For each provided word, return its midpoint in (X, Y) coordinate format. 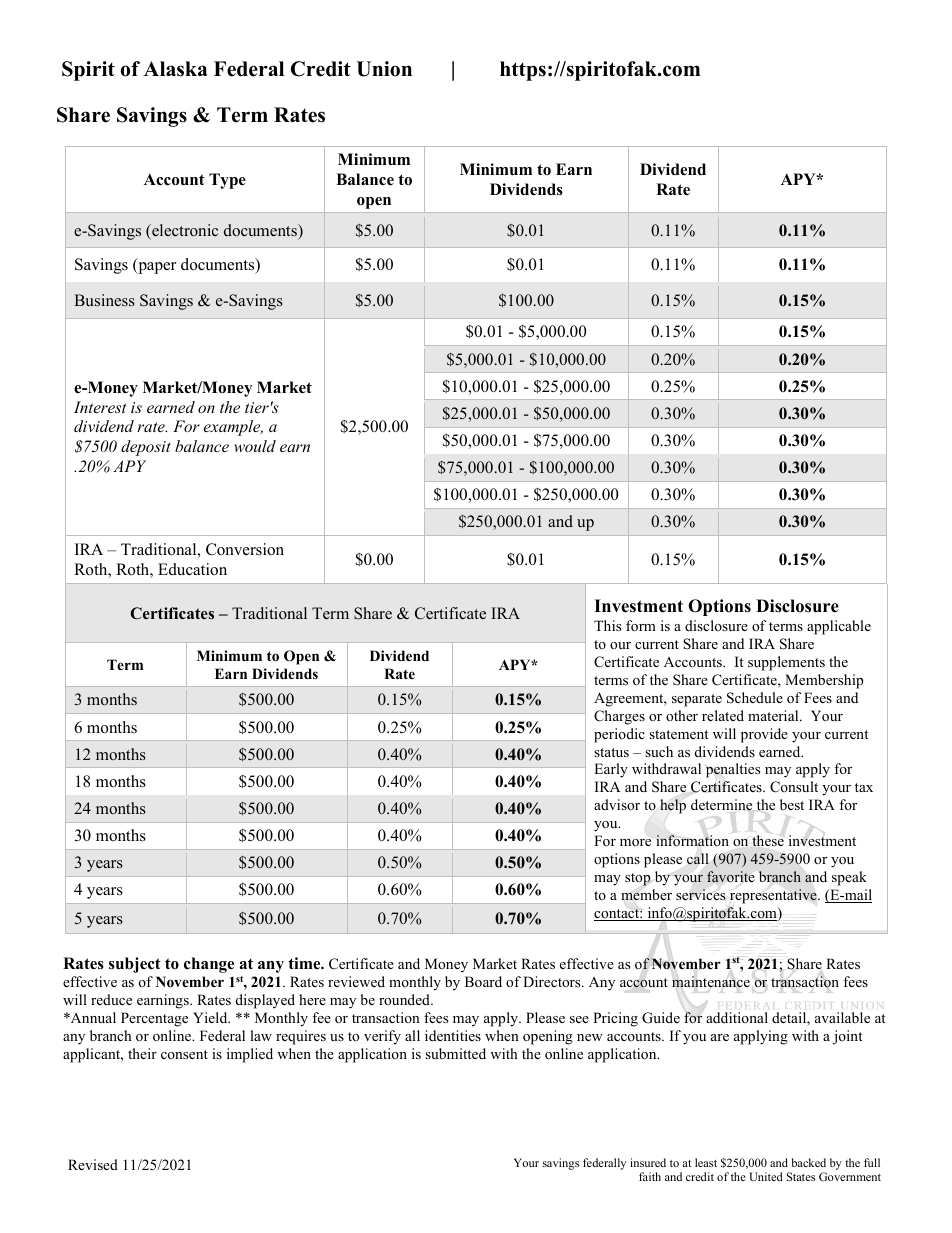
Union (384, 69)
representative (774, 896)
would (255, 446)
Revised (93, 1164)
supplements (786, 663)
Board (483, 981)
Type (227, 181)
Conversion (245, 549)
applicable (839, 627)
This (607, 625)
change (209, 965)
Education (192, 569)
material (774, 715)
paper (156, 268)
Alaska (176, 69)
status (611, 752)
